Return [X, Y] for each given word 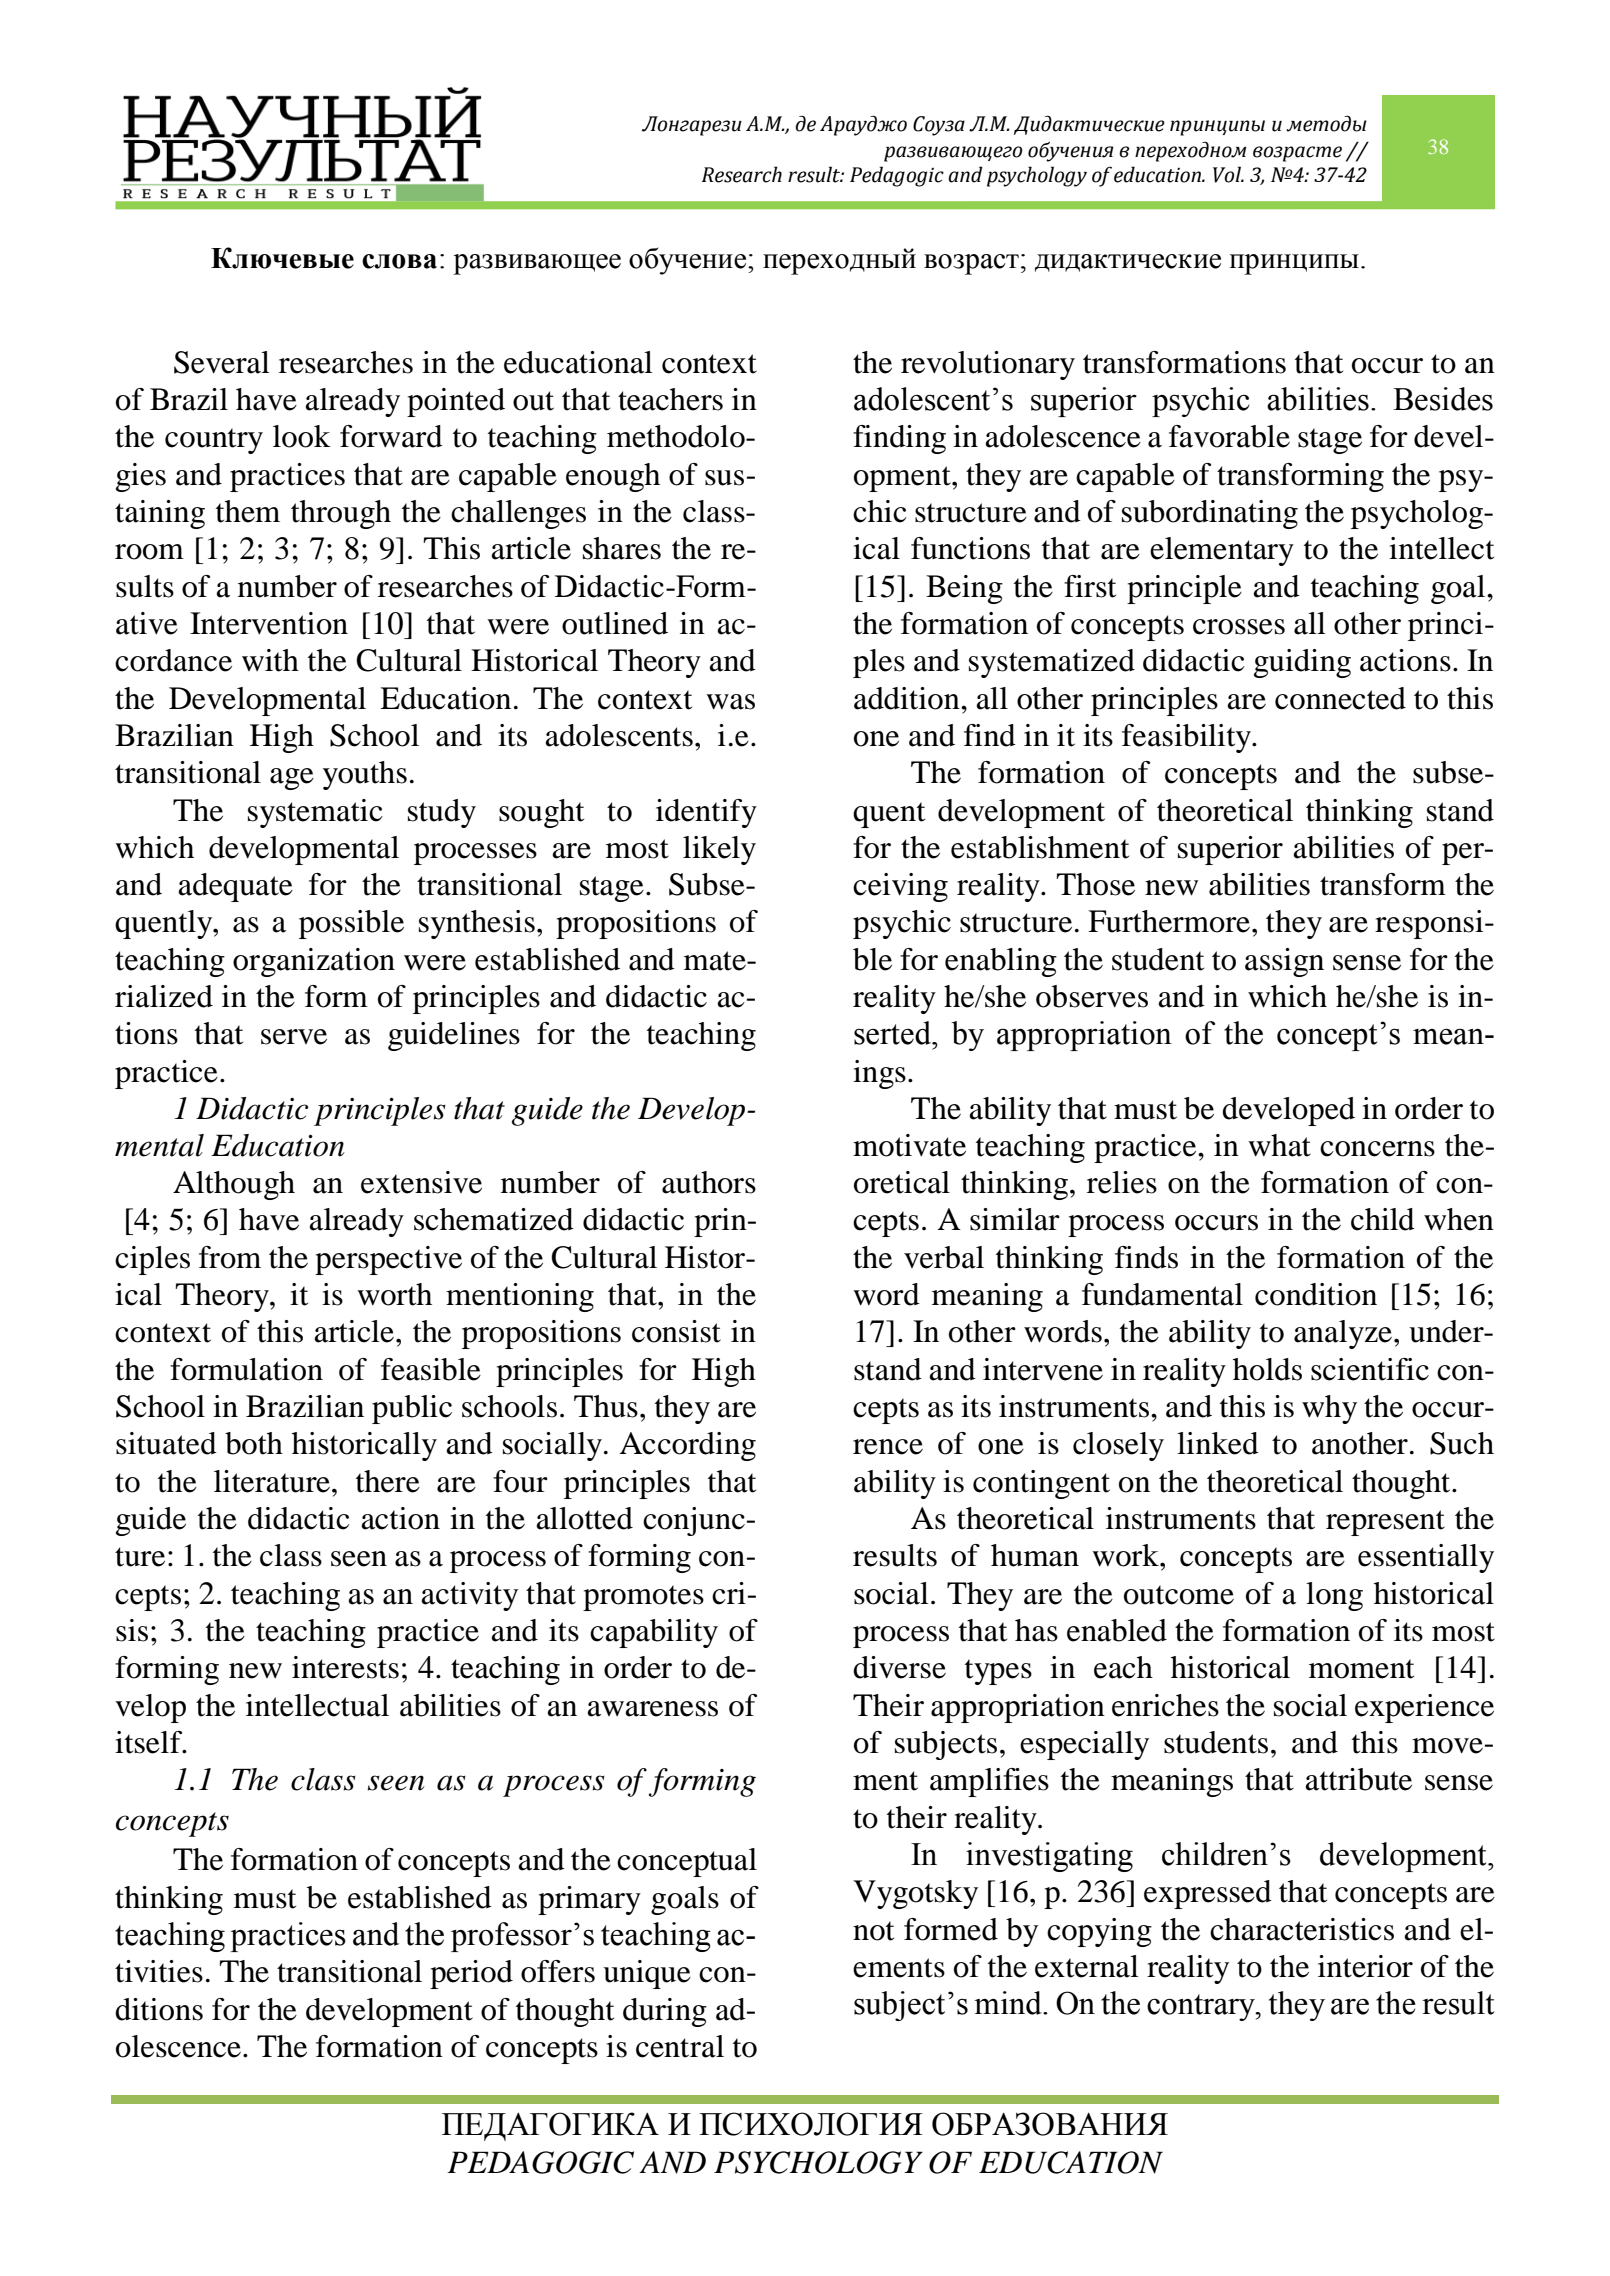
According [687, 1446]
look [302, 436]
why [1329, 1409]
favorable [1229, 436]
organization [314, 962]
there [388, 1481]
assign [1284, 962]
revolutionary [988, 365]
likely [719, 850]
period [471, 1974]
